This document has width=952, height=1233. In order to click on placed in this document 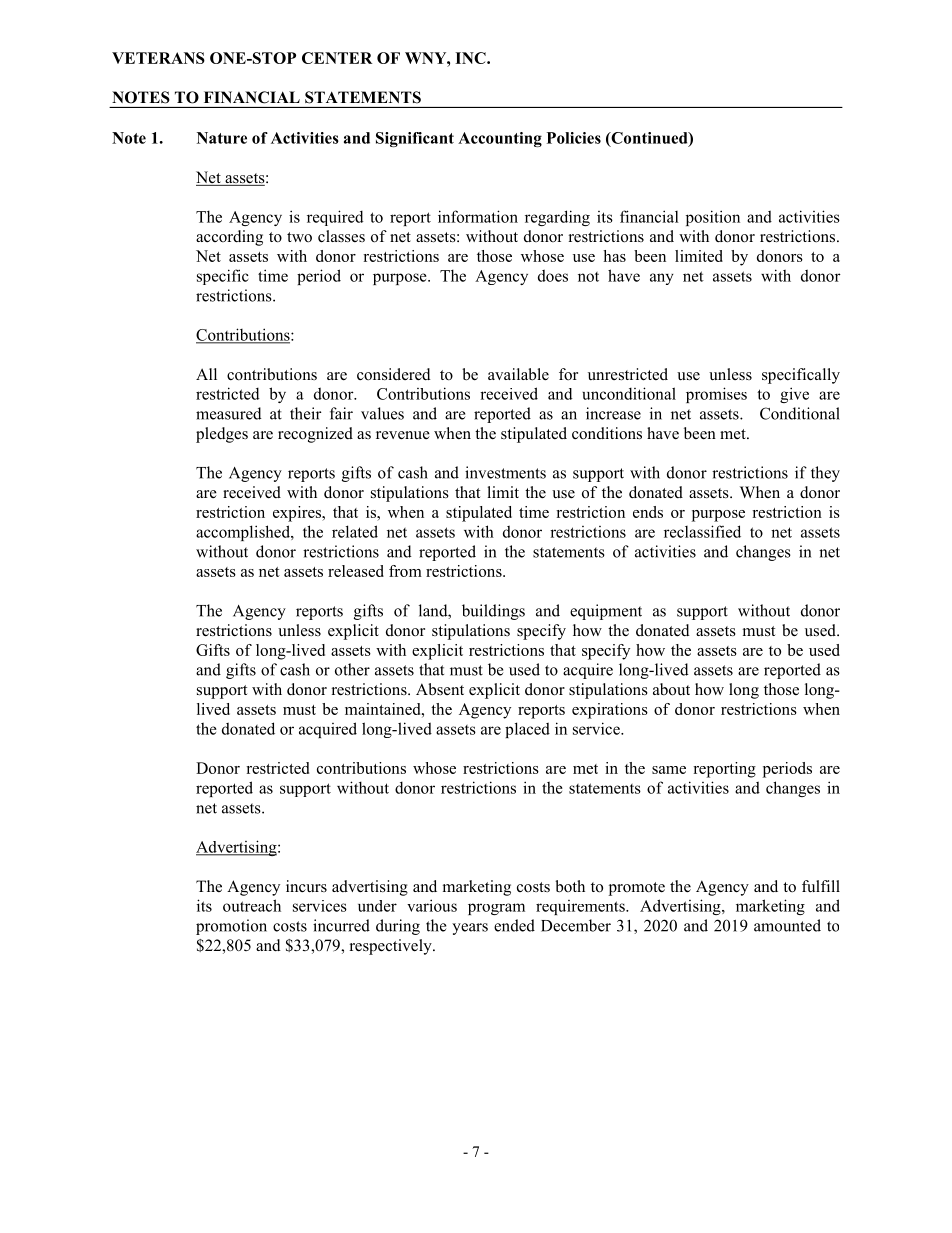, I will do `click(527, 730)`.
